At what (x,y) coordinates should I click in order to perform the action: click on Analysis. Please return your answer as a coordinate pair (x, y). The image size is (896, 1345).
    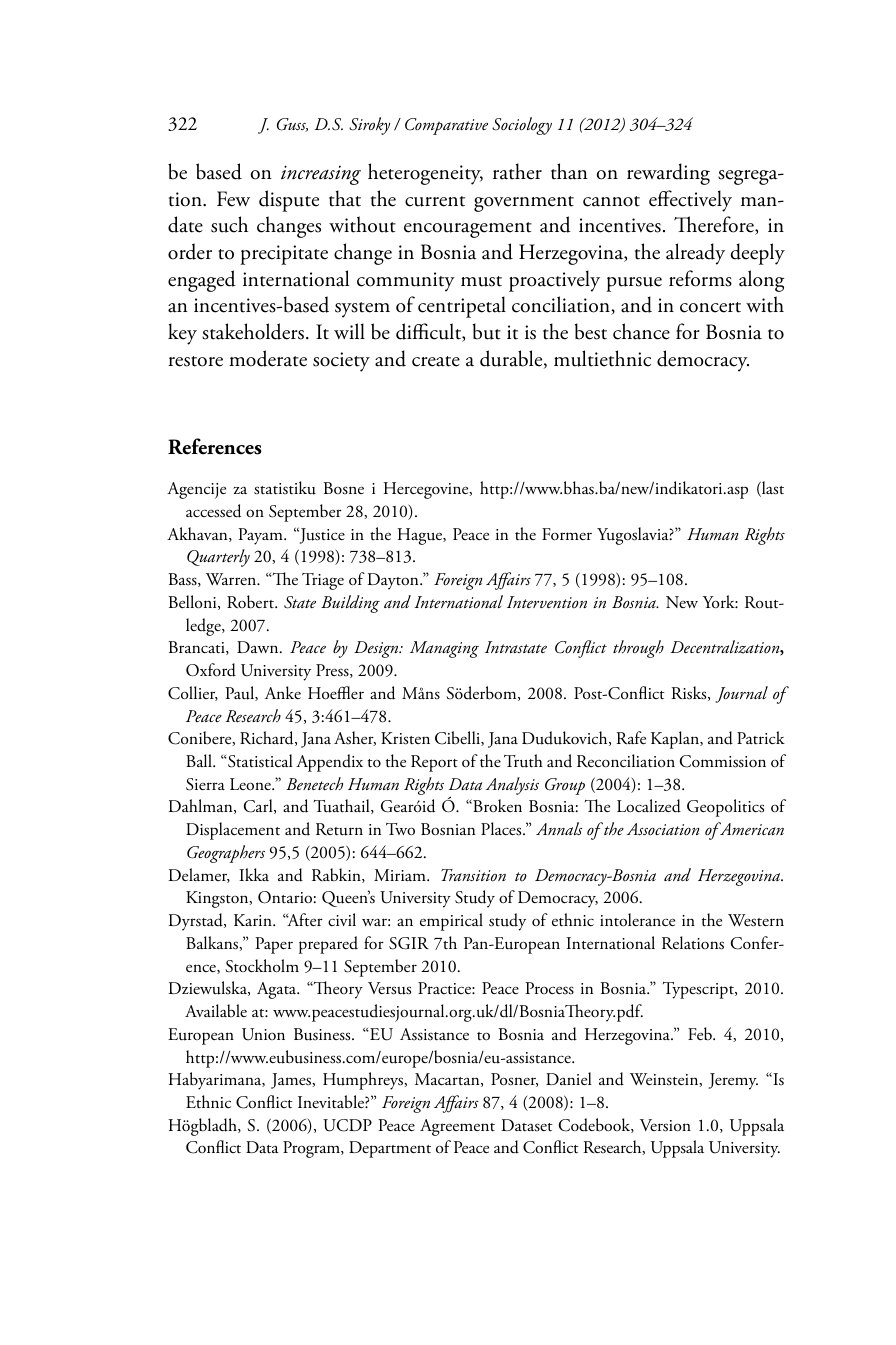
    Looking at the image, I should click on (512, 786).
